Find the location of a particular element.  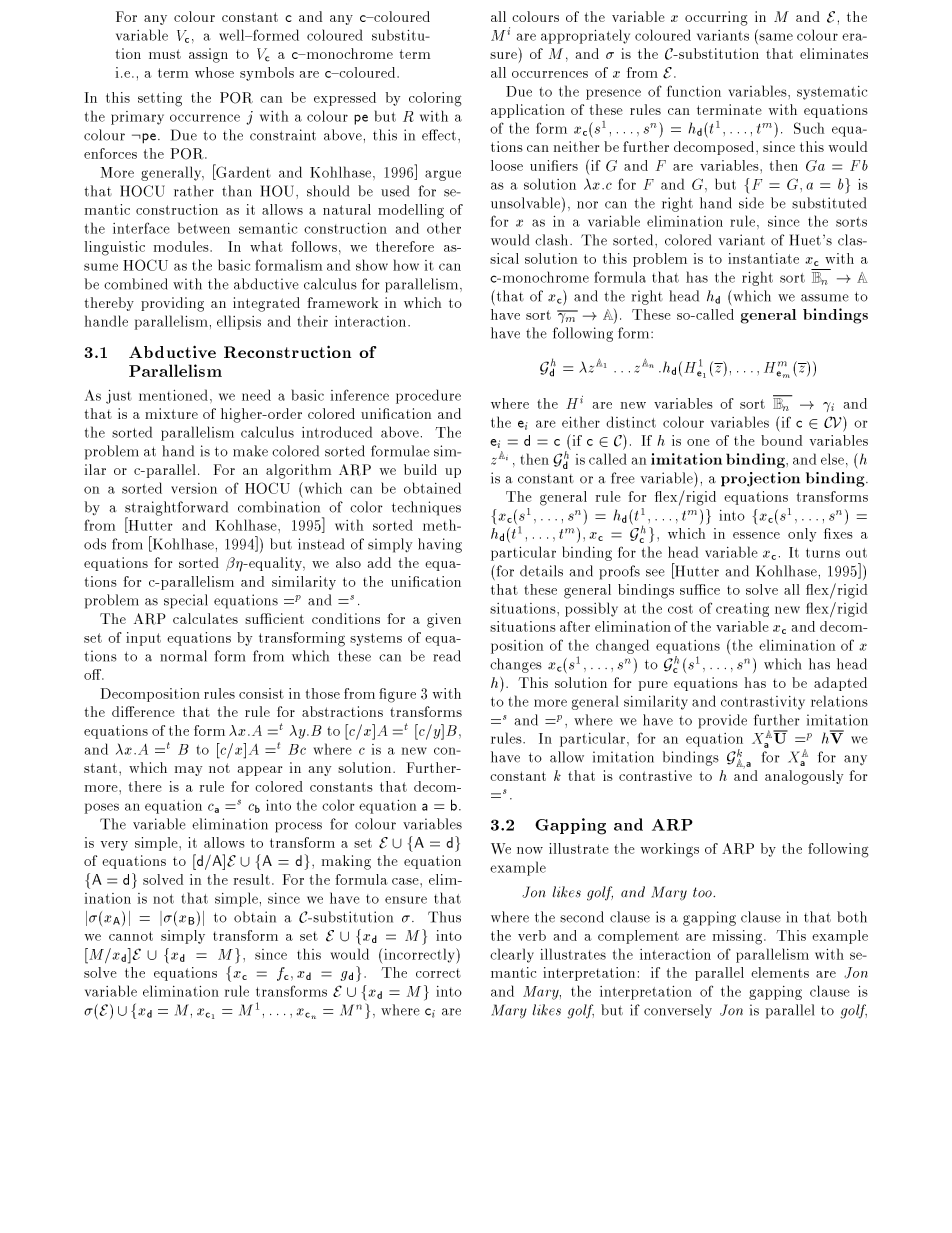

side is located at coordinates (751, 203).
